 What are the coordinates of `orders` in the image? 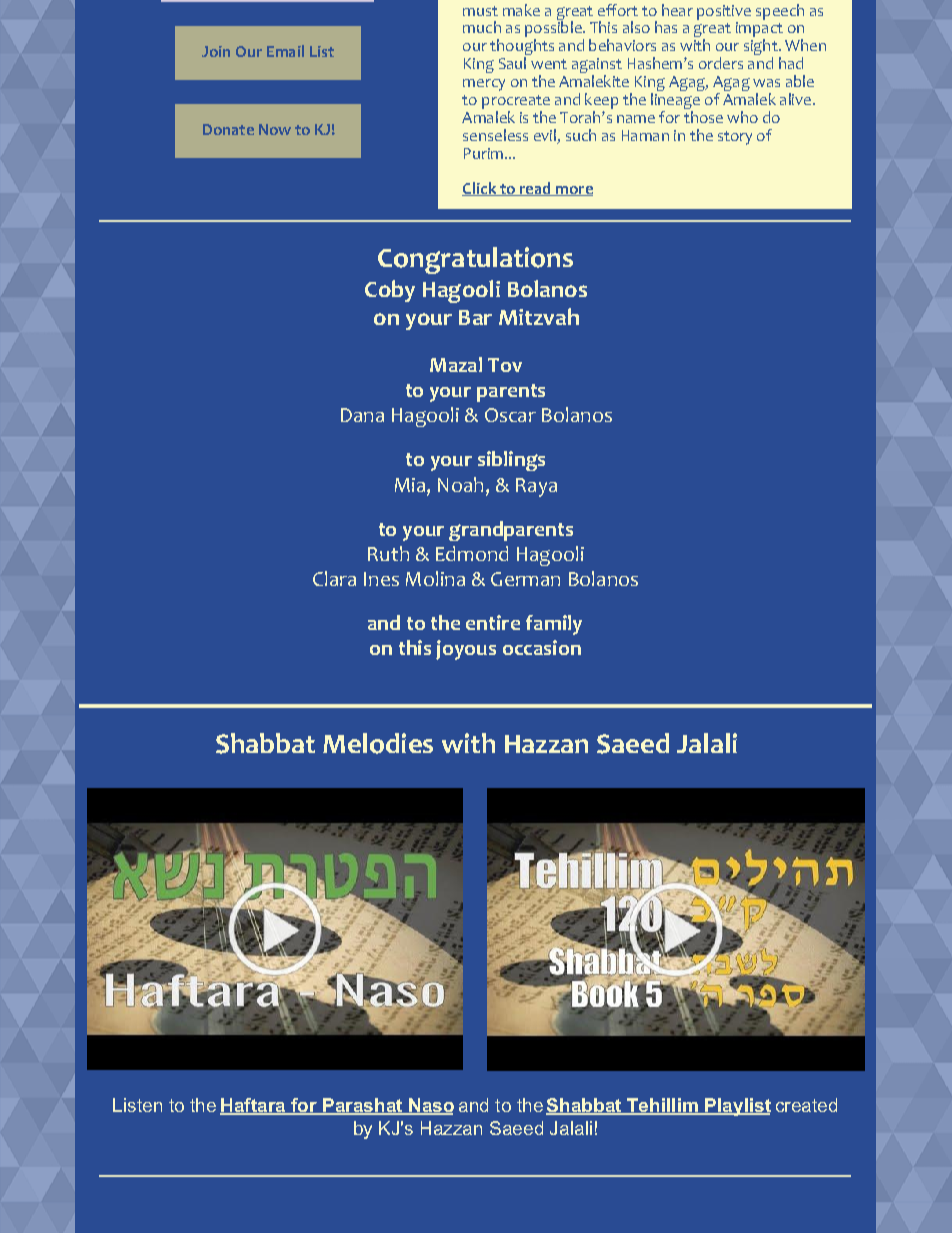 It's located at (721, 63).
